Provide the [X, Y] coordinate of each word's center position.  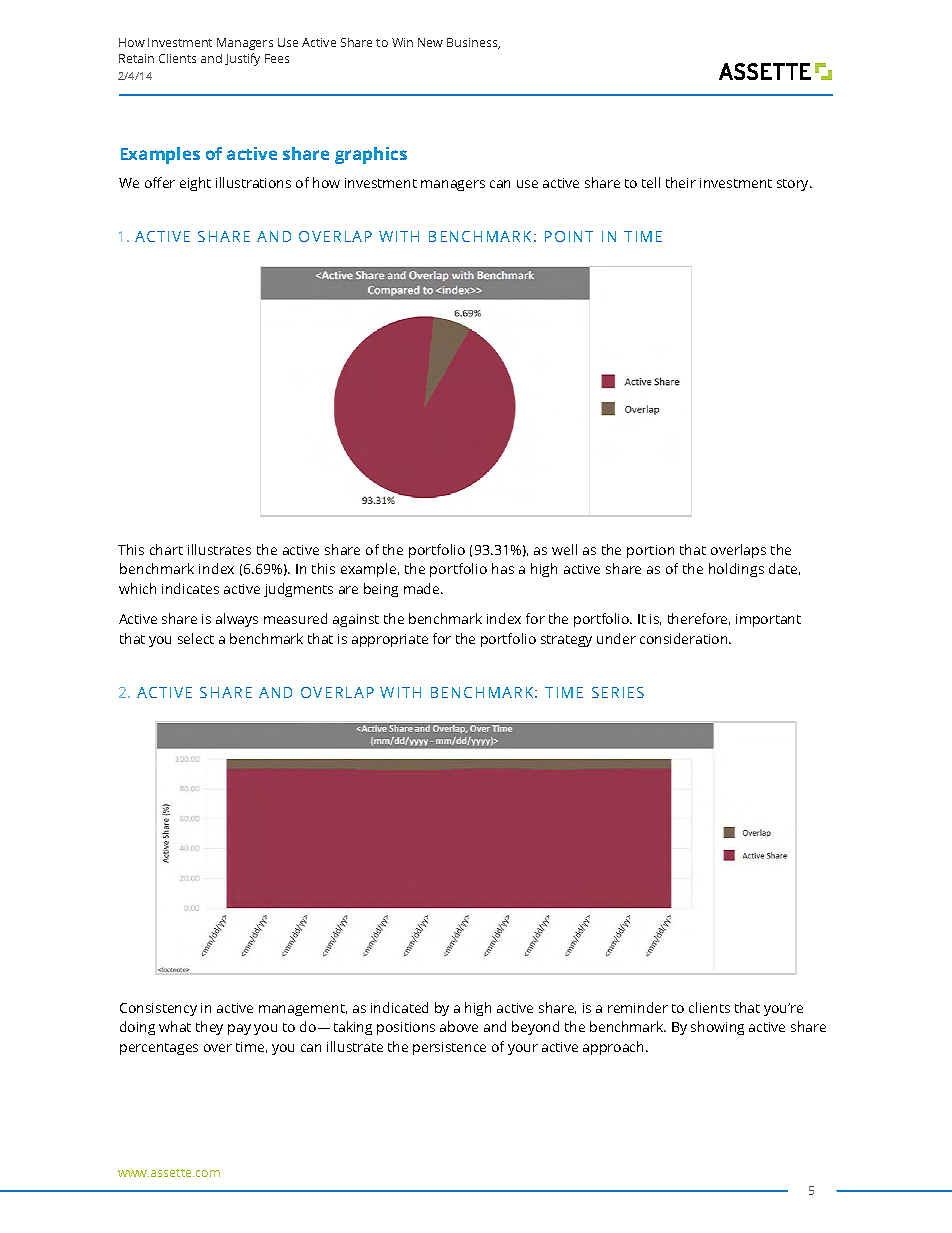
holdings [736, 570]
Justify [242, 59]
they [209, 1028]
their [681, 182]
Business [473, 43]
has [503, 568]
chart [166, 549]
